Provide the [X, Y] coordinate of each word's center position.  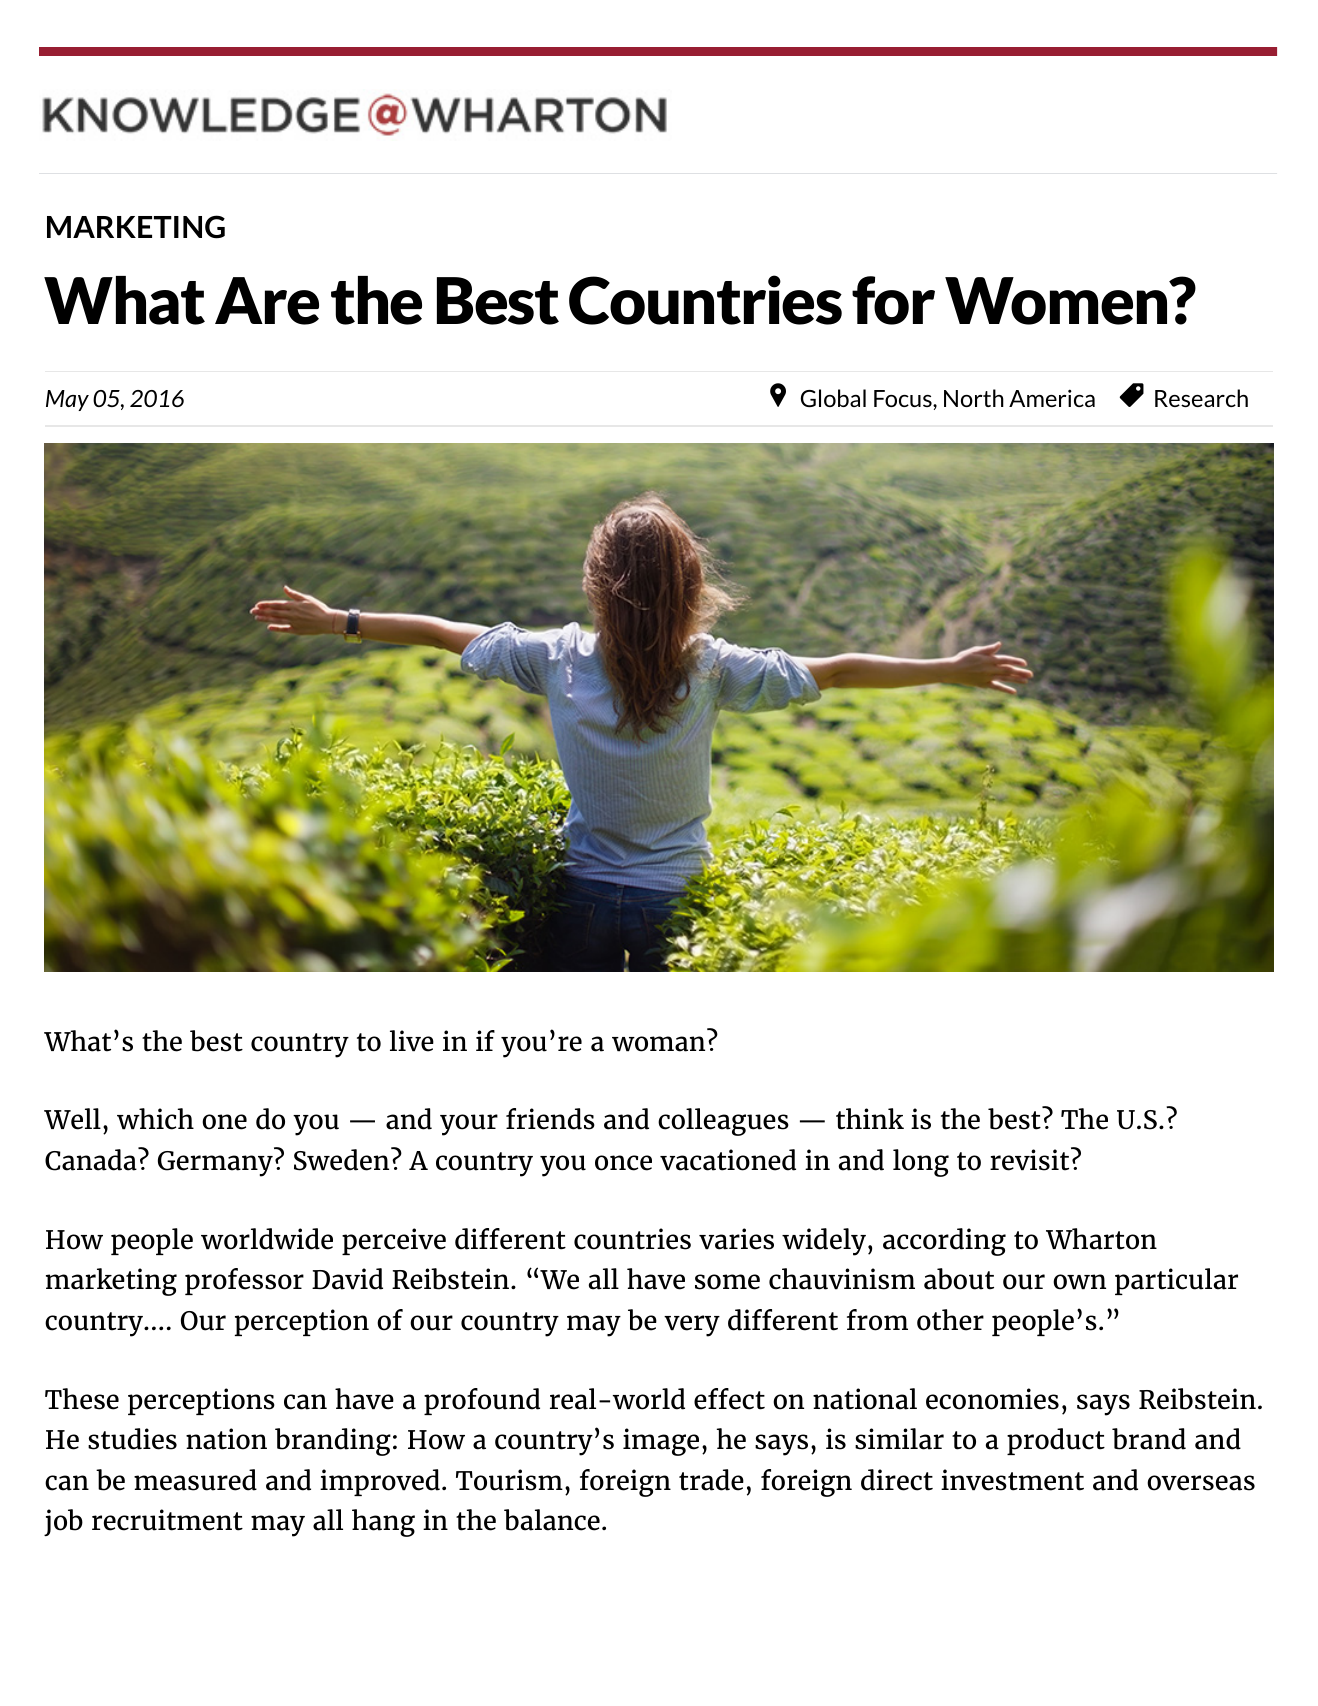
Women [1057, 301]
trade [711, 1480]
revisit [1031, 1159]
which [155, 1119]
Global [833, 398]
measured [195, 1480]
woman [658, 1044]
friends [550, 1119]
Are [267, 301]
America [1052, 398]
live [412, 1041]
